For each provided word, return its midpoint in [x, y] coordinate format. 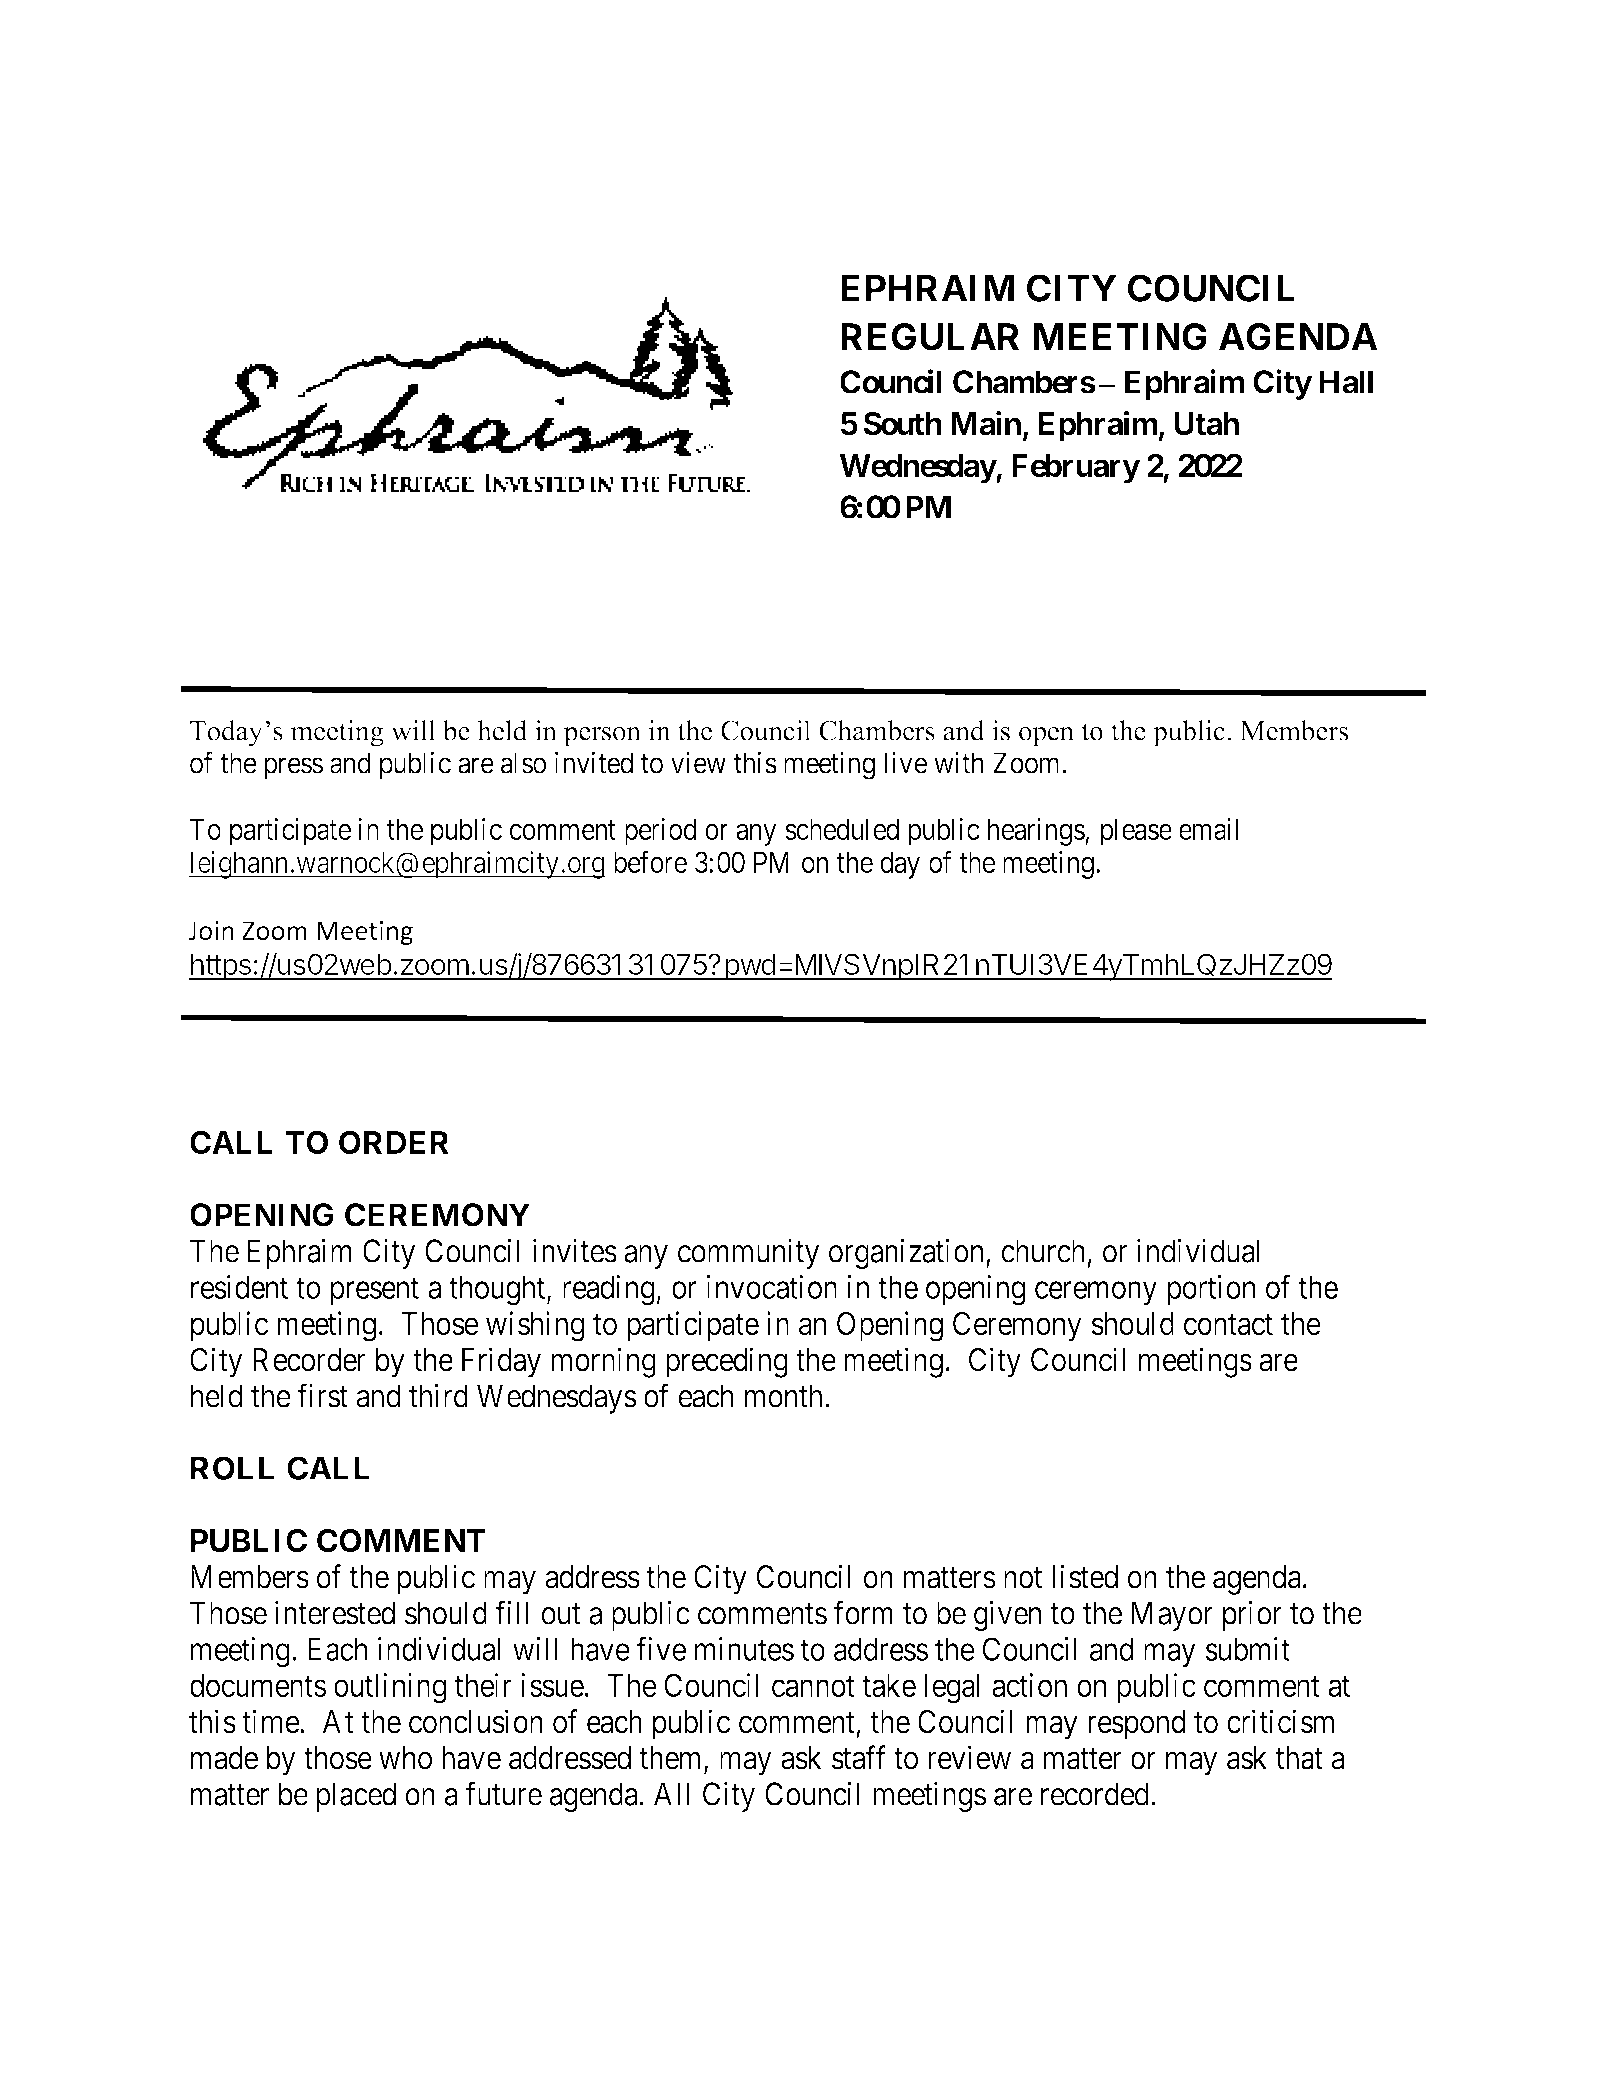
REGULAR [930, 337]
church [1043, 1251]
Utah [1206, 424]
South [902, 424]
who [405, 1758]
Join [211, 930]
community [748, 1253]
